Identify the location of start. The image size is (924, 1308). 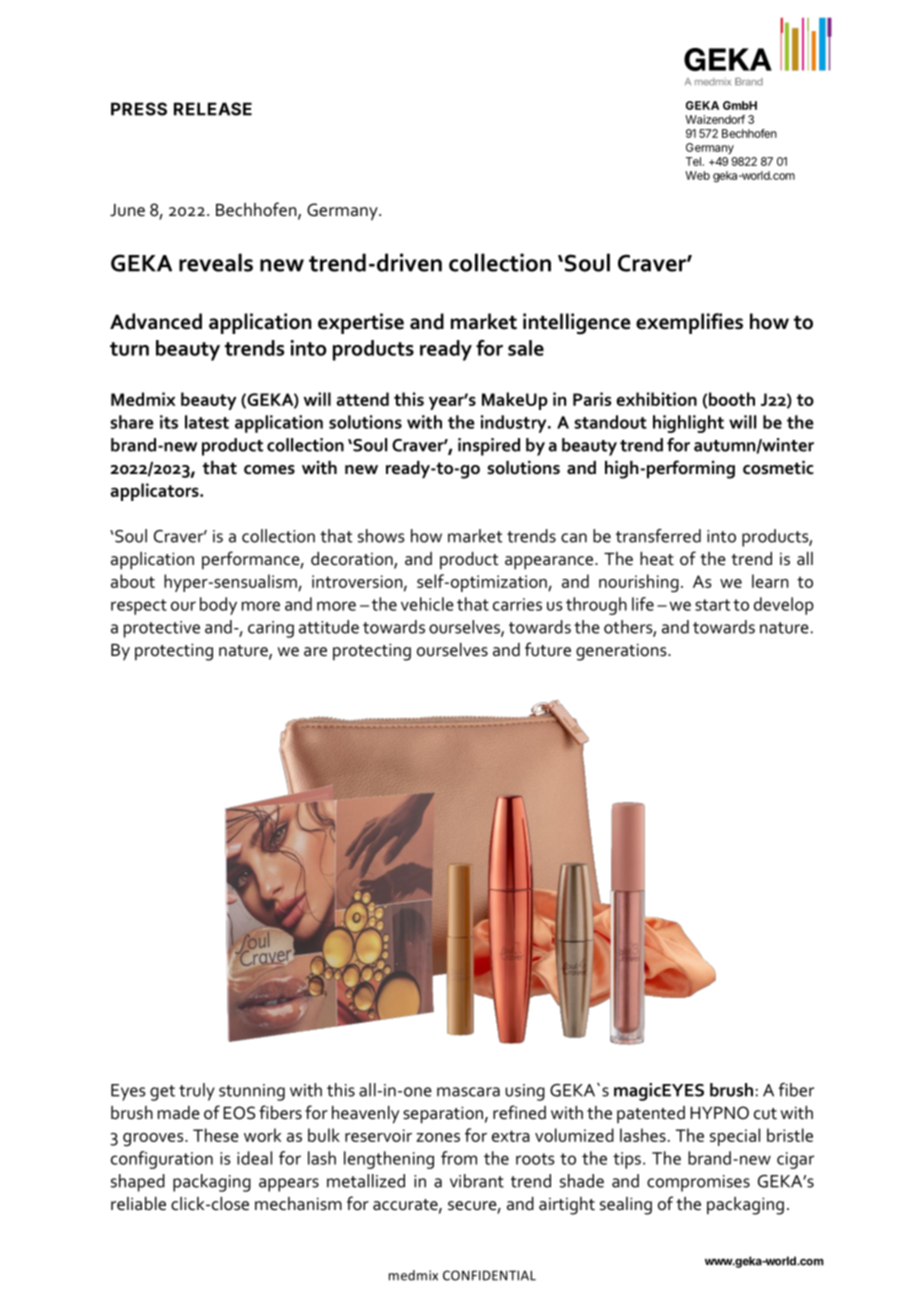
(712, 605).
